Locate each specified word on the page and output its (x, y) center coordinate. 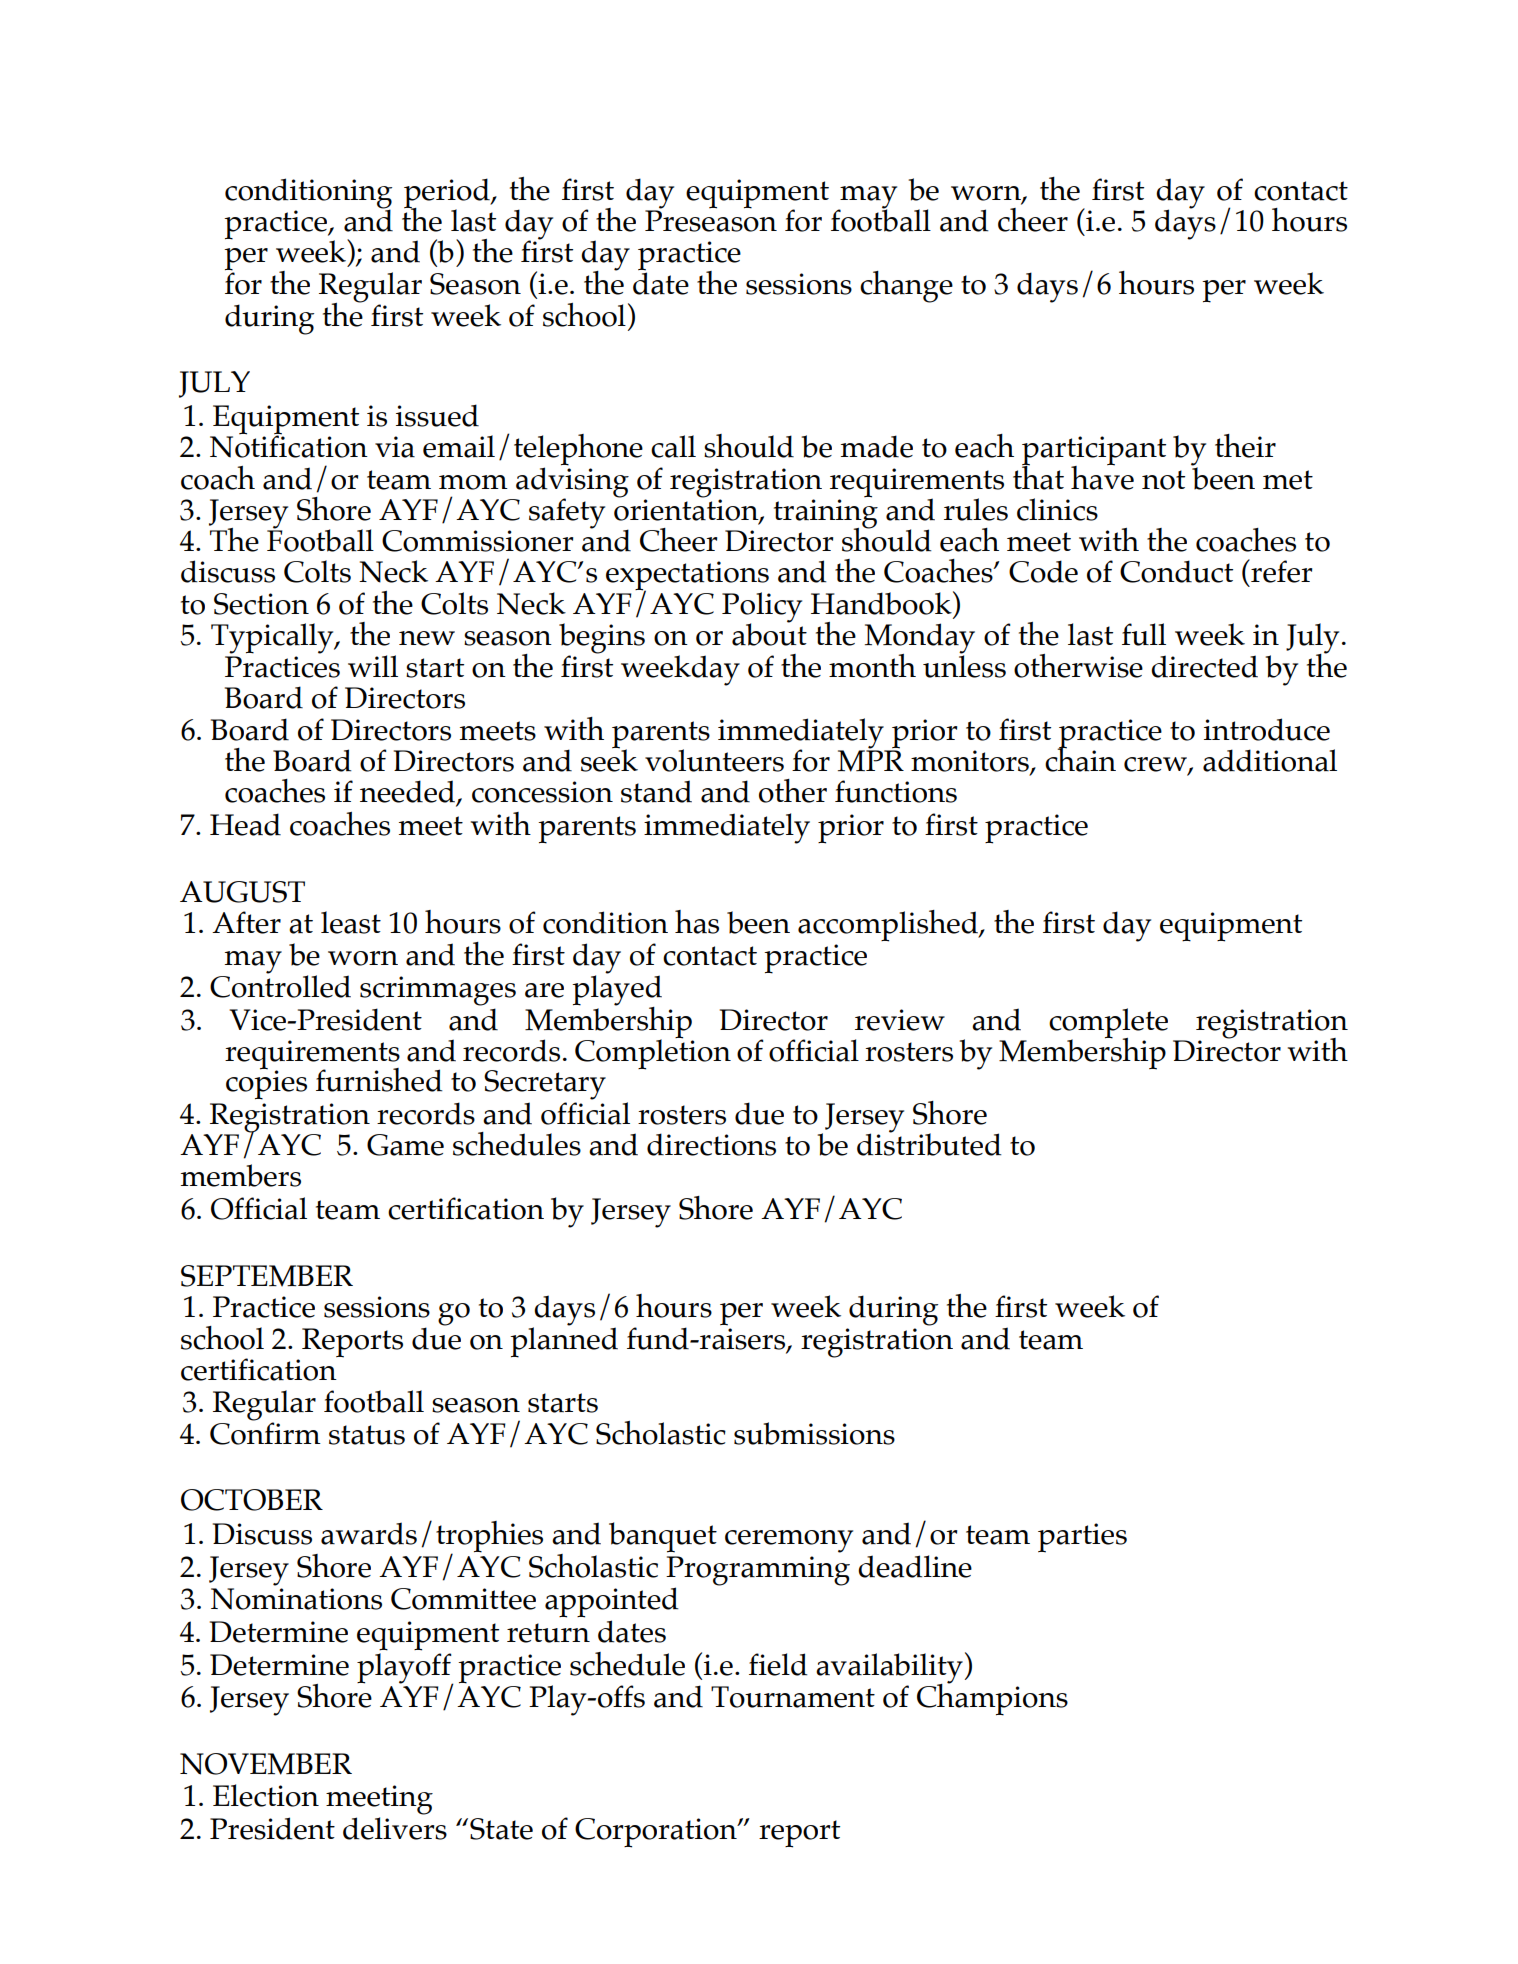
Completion (653, 1053)
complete (1108, 1024)
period (448, 194)
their (1245, 446)
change (906, 287)
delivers (395, 1828)
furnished (379, 1080)
